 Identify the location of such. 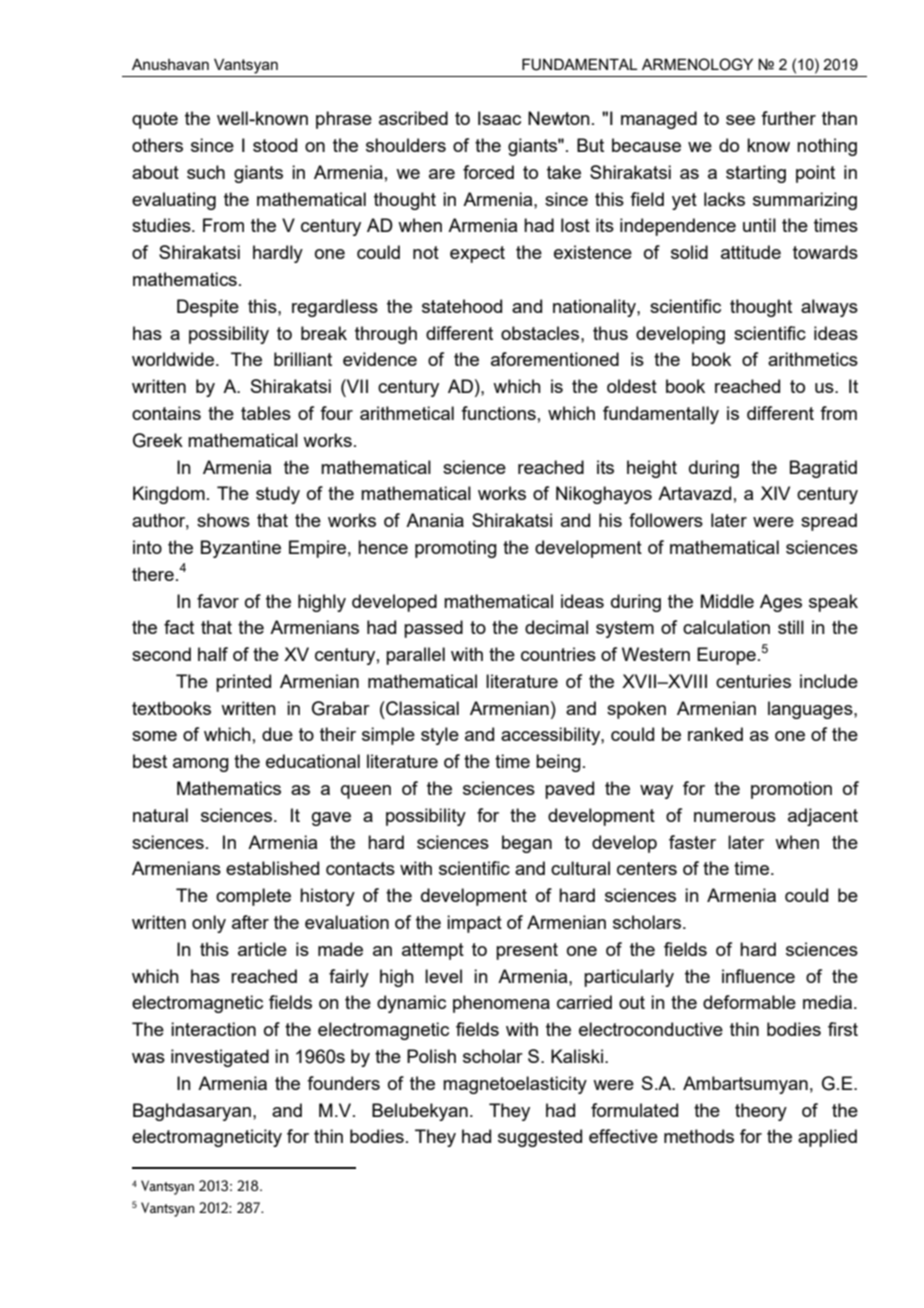
(206, 172).
